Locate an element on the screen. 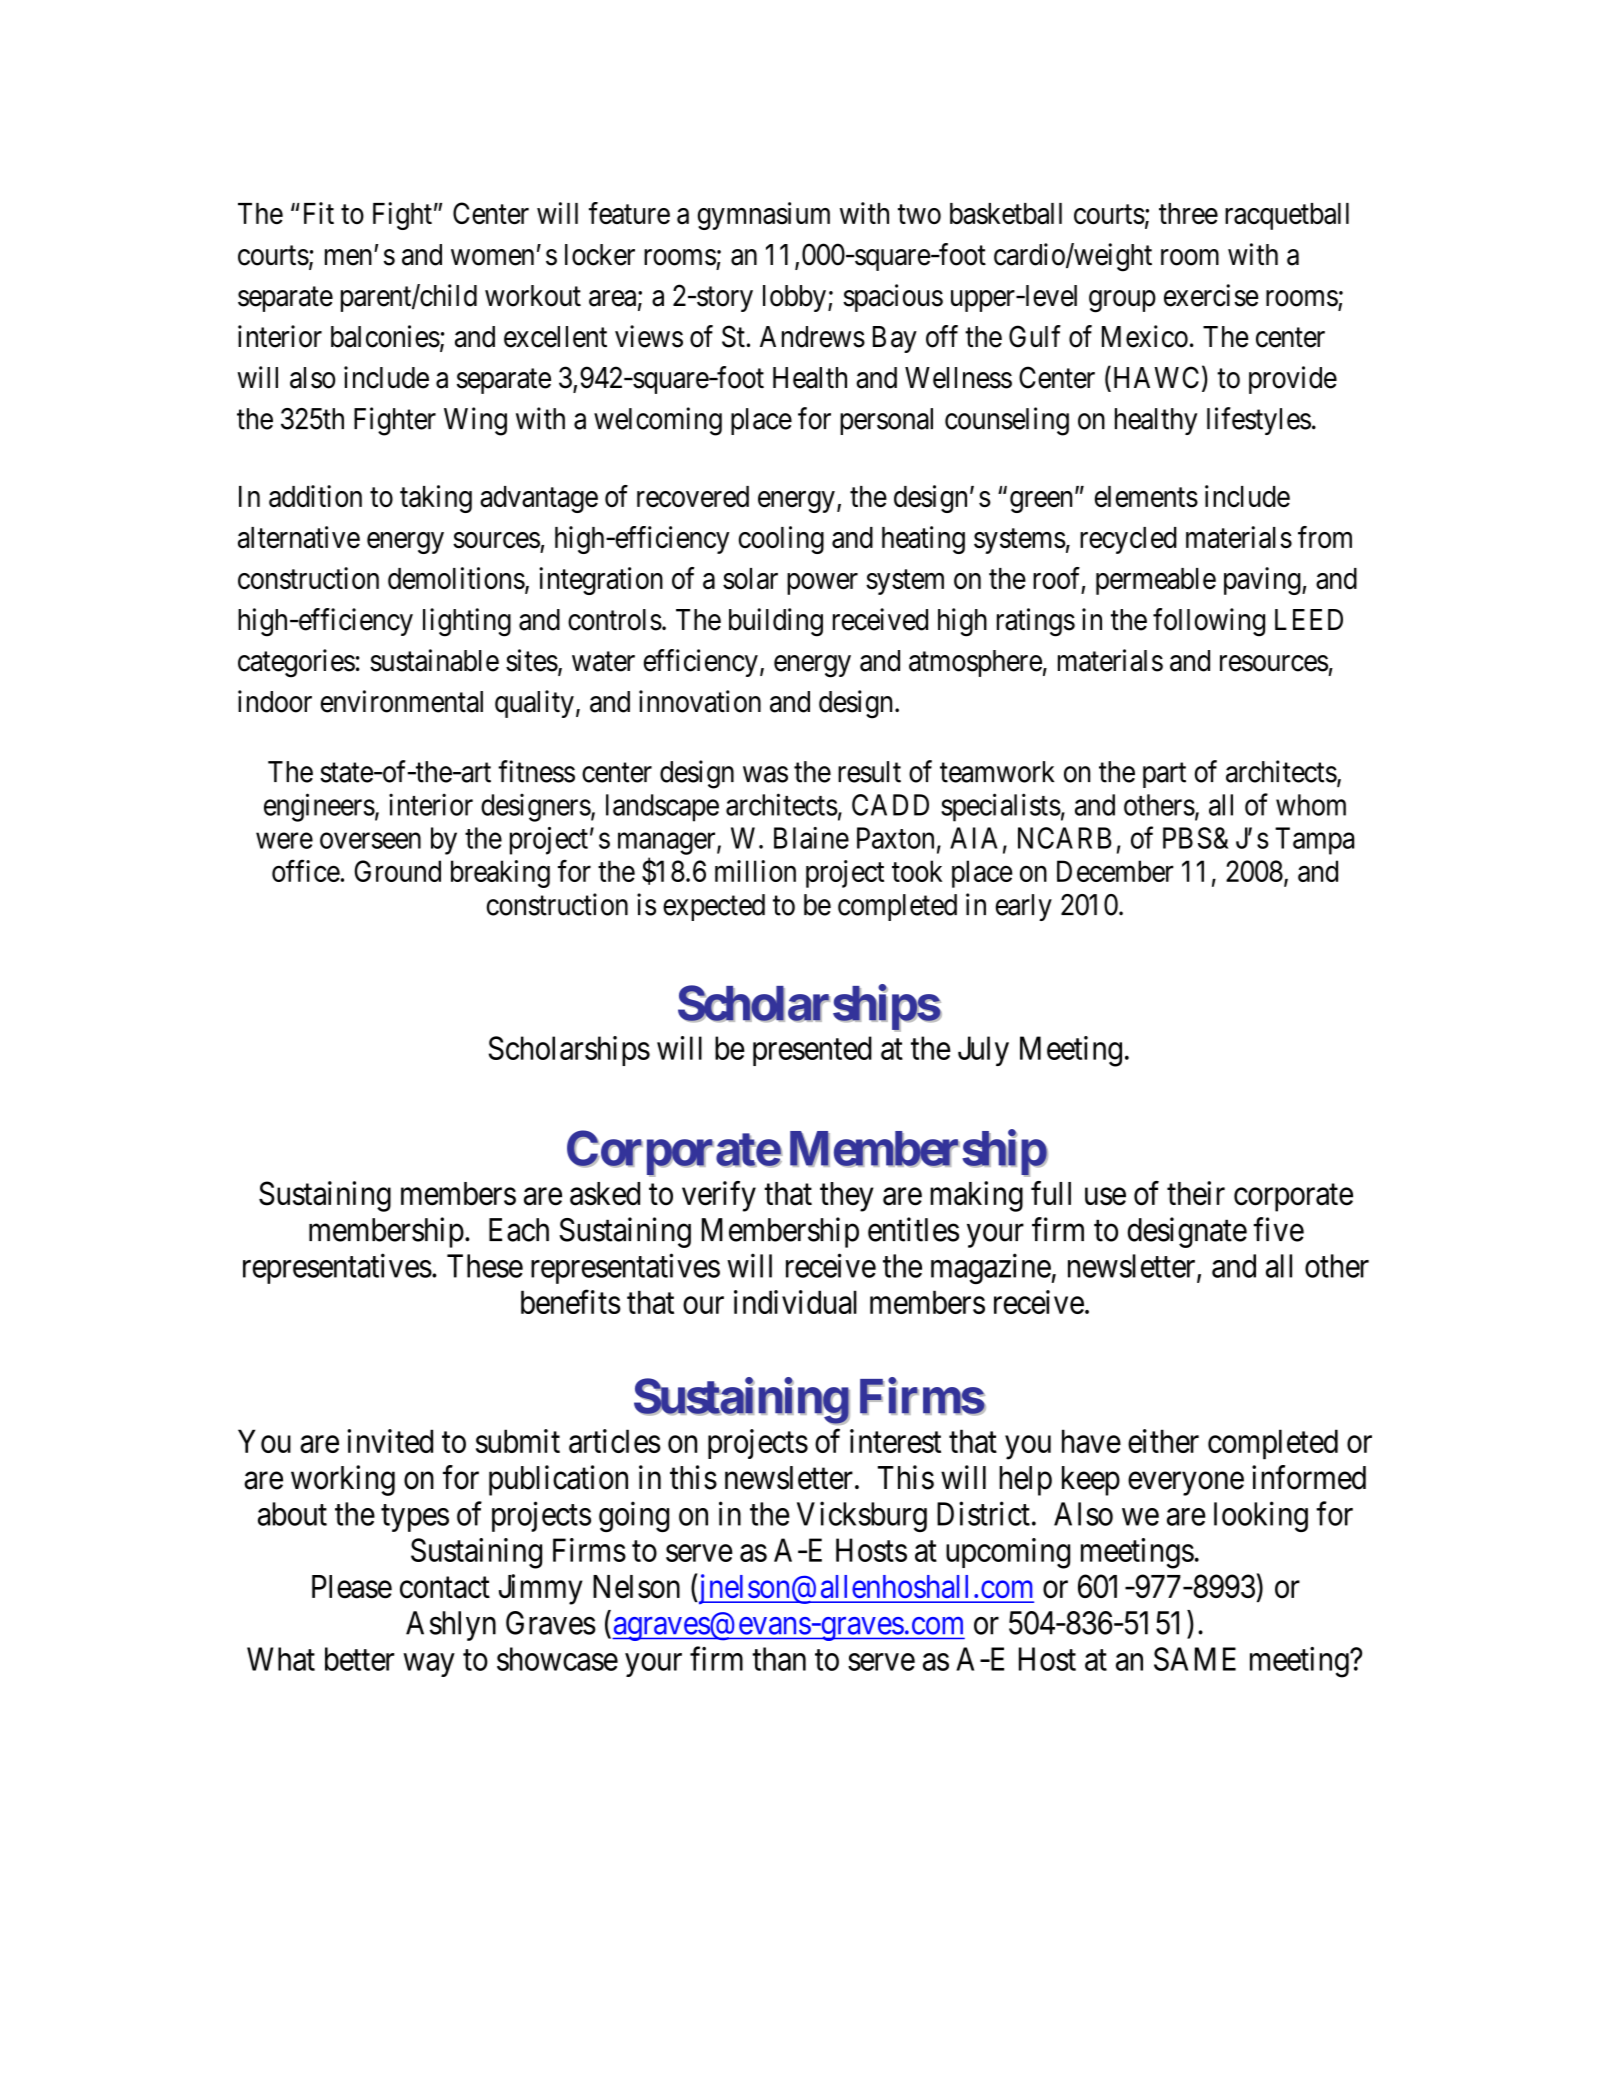  lobby is located at coordinates (794, 298).
